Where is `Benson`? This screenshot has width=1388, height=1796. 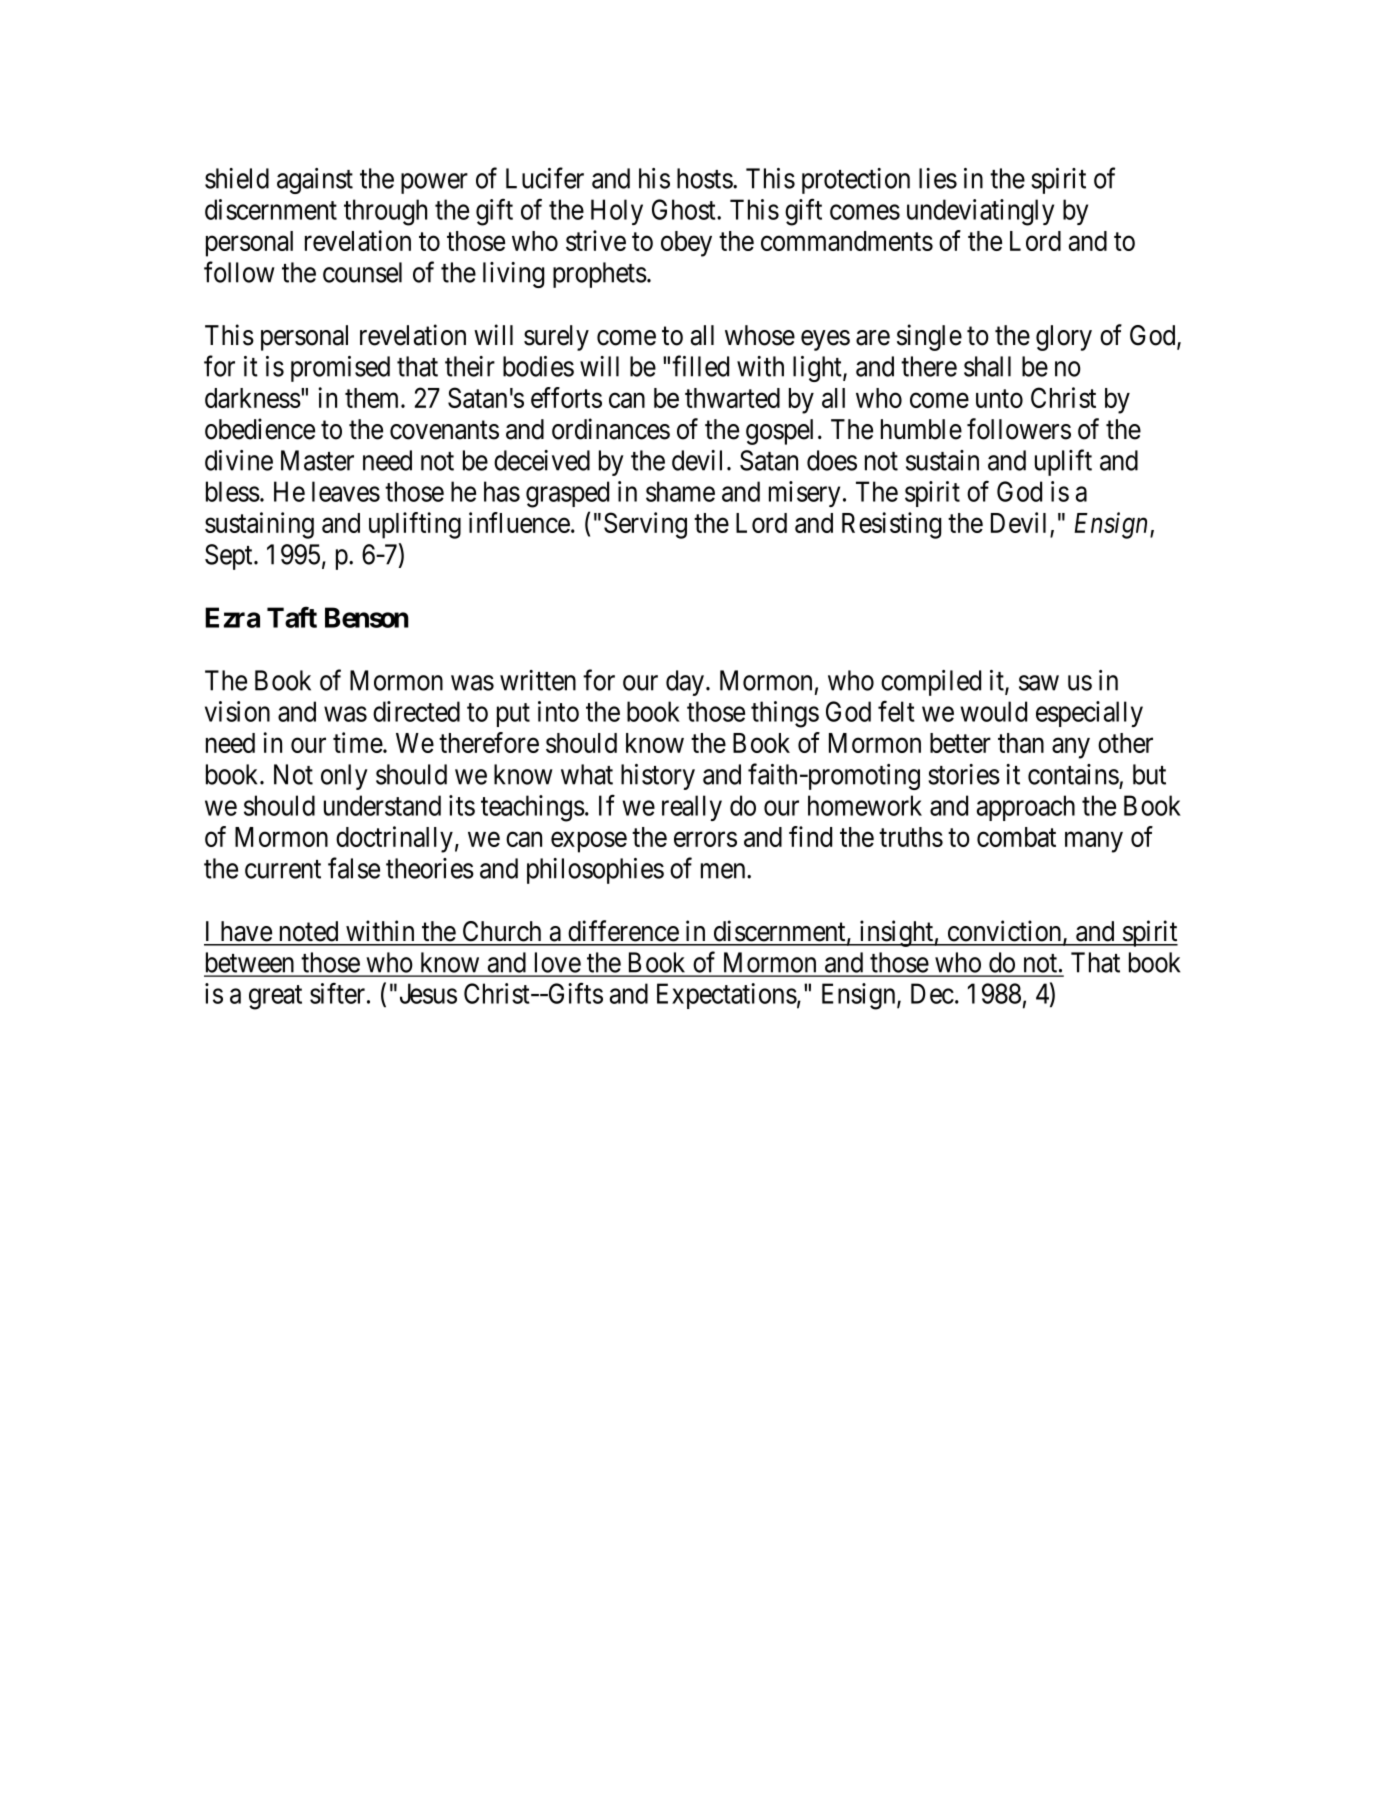 Benson is located at coordinates (367, 617).
